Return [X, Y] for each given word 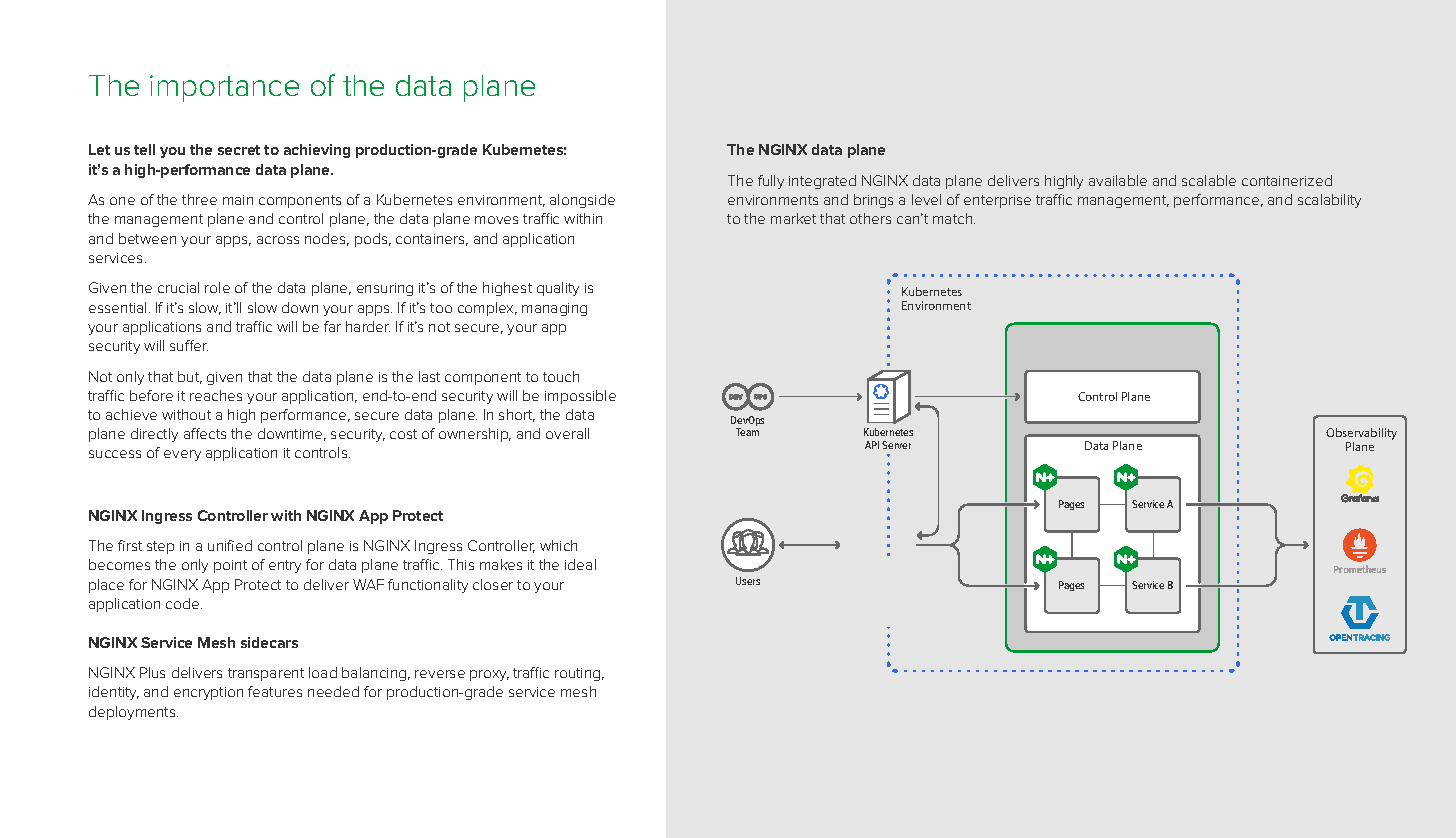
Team [747, 432]
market [793, 218]
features [275, 691]
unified [230, 545]
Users [748, 581]
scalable [1209, 180]
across [278, 240]
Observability [1361, 435]
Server [896, 445]
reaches [216, 395]
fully [771, 182]
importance [224, 88]
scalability [1329, 201]
